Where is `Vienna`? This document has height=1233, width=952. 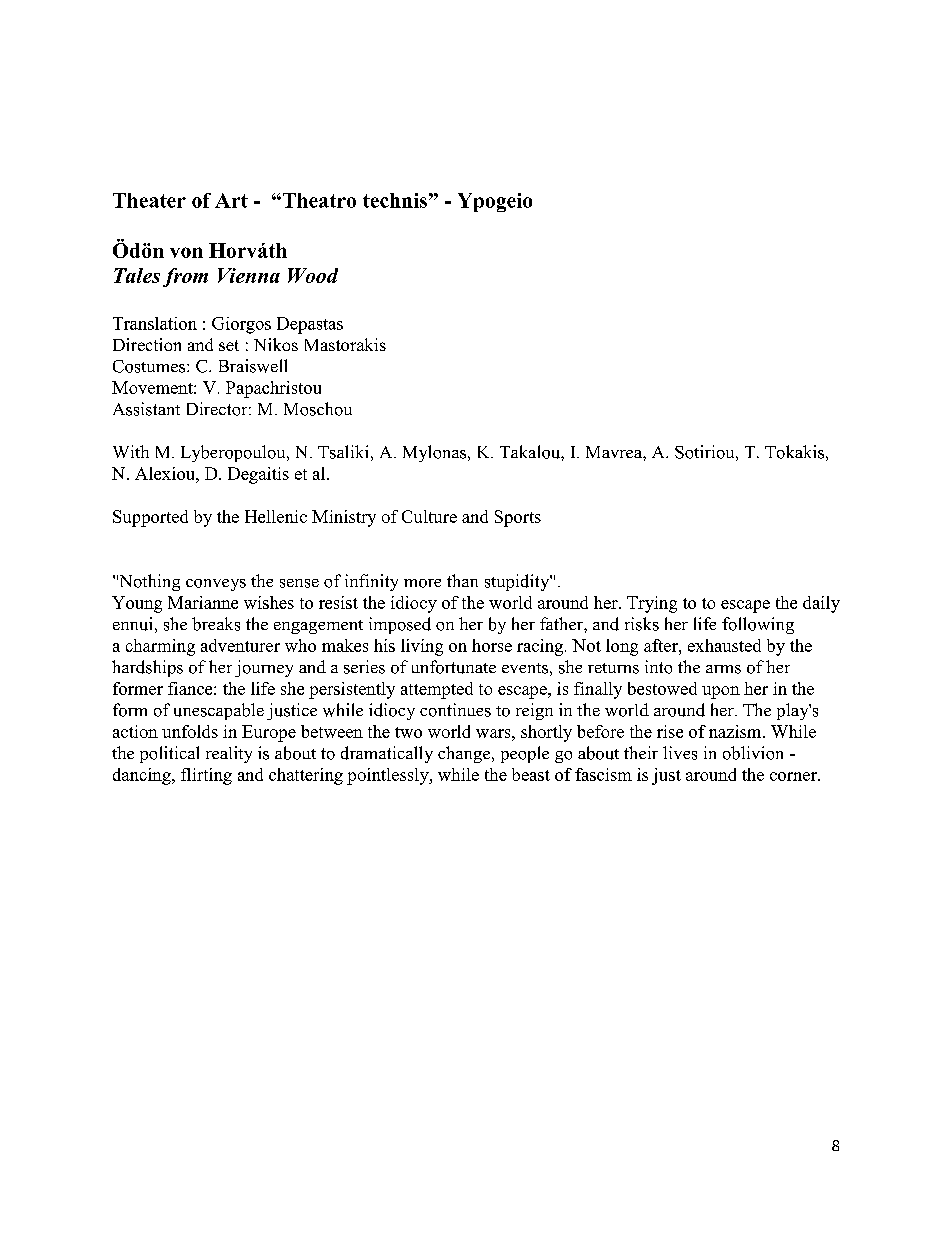 Vienna is located at coordinates (249, 275).
